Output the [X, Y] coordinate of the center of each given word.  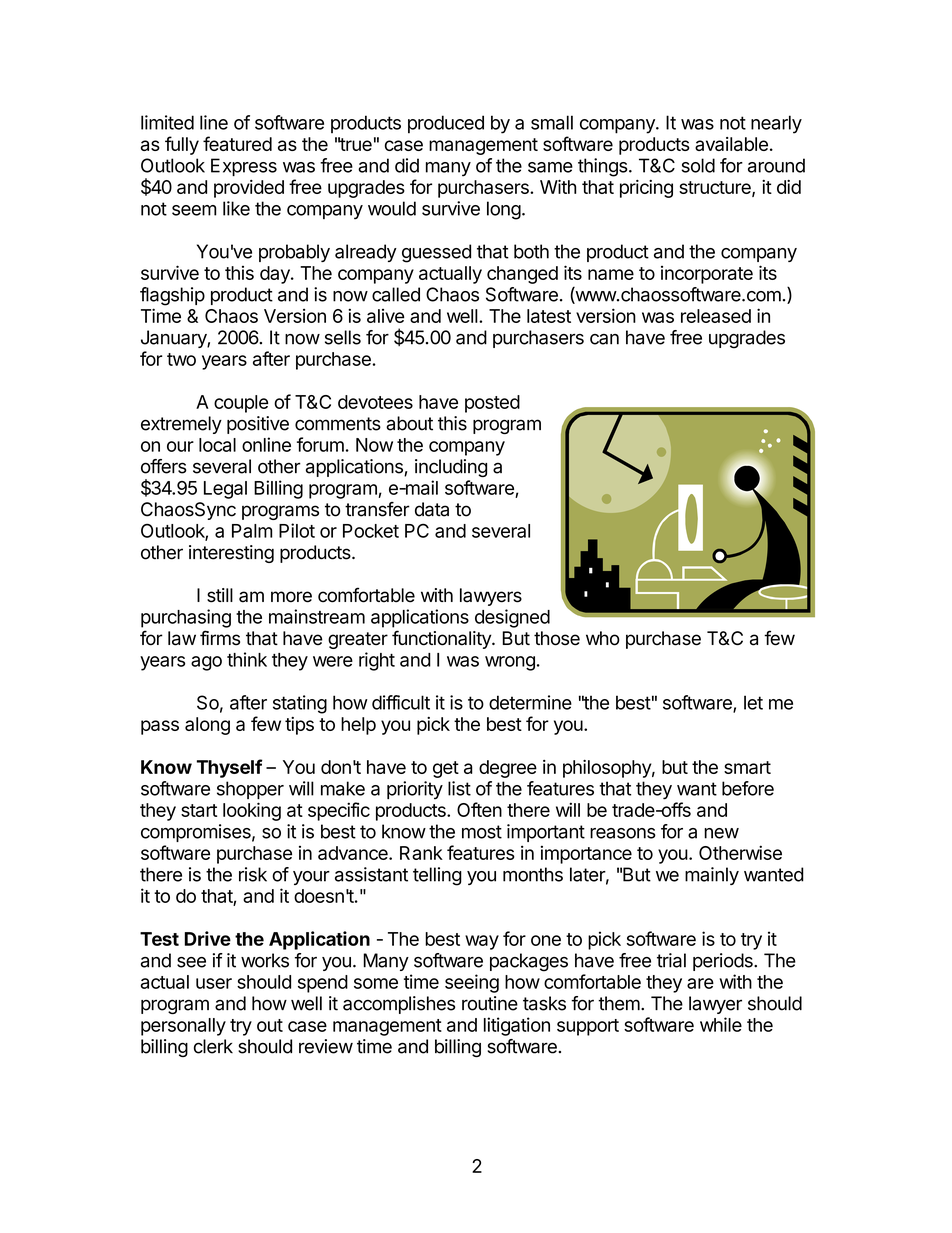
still [220, 595]
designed [512, 618]
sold [698, 165]
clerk [213, 1046]
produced [446, 124]
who [603, 638]
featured [237, 143]
